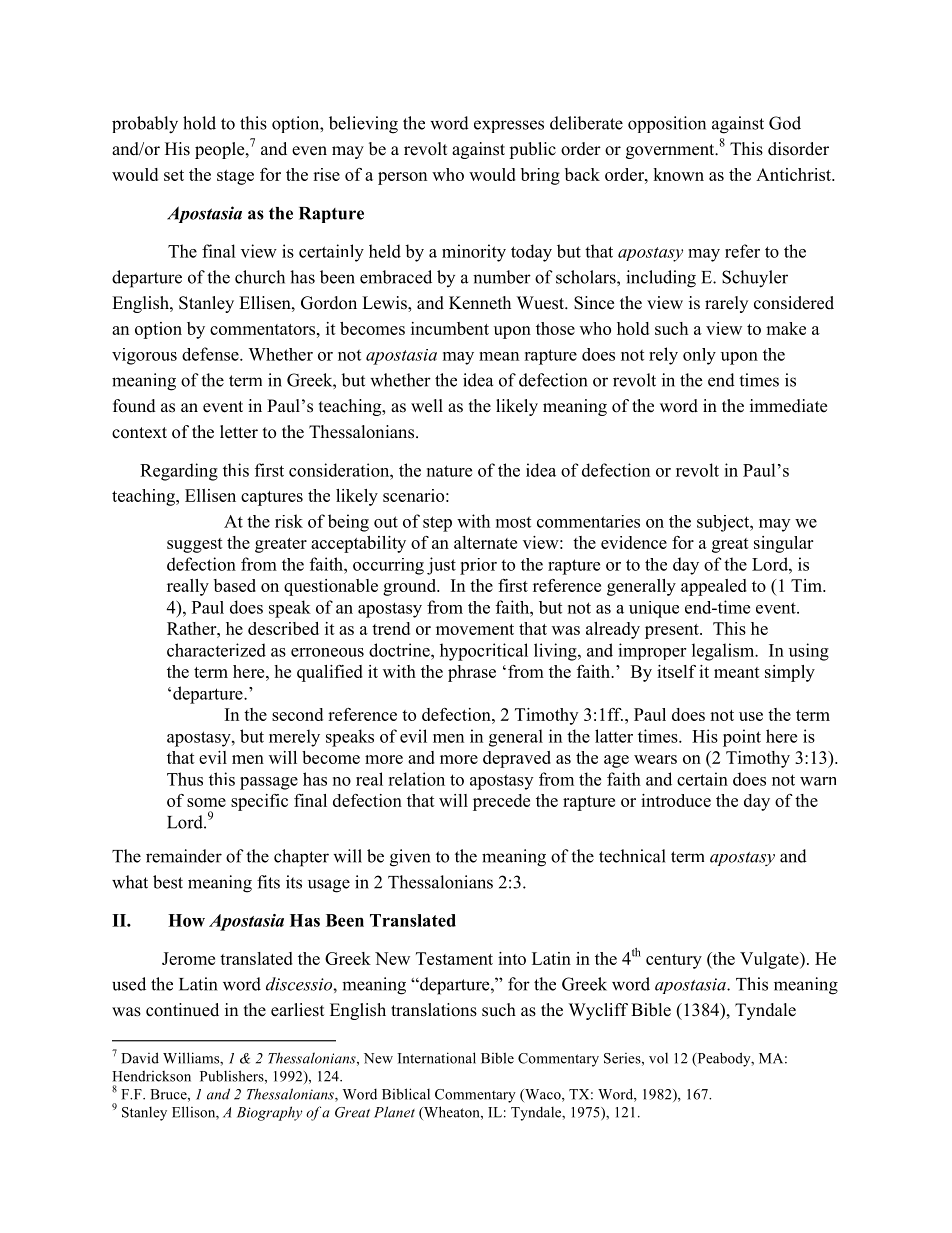 This screenshot has height=1233, width=952. I want to click on Regarding, so click(179, 472).
